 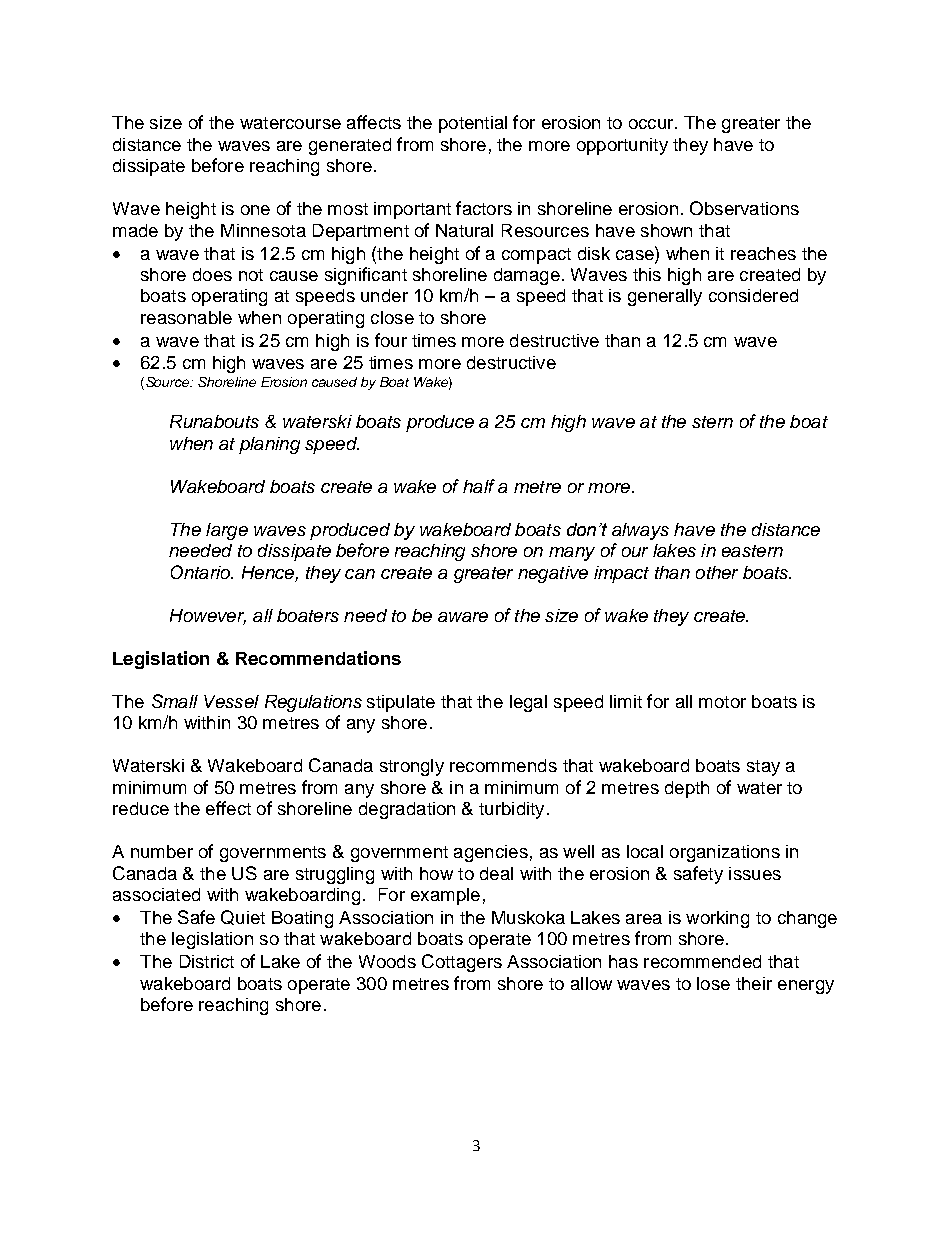 What do you see at coordinates (255, 210) in the screenshot?
I see `one` at bounding box center [255, 210].
